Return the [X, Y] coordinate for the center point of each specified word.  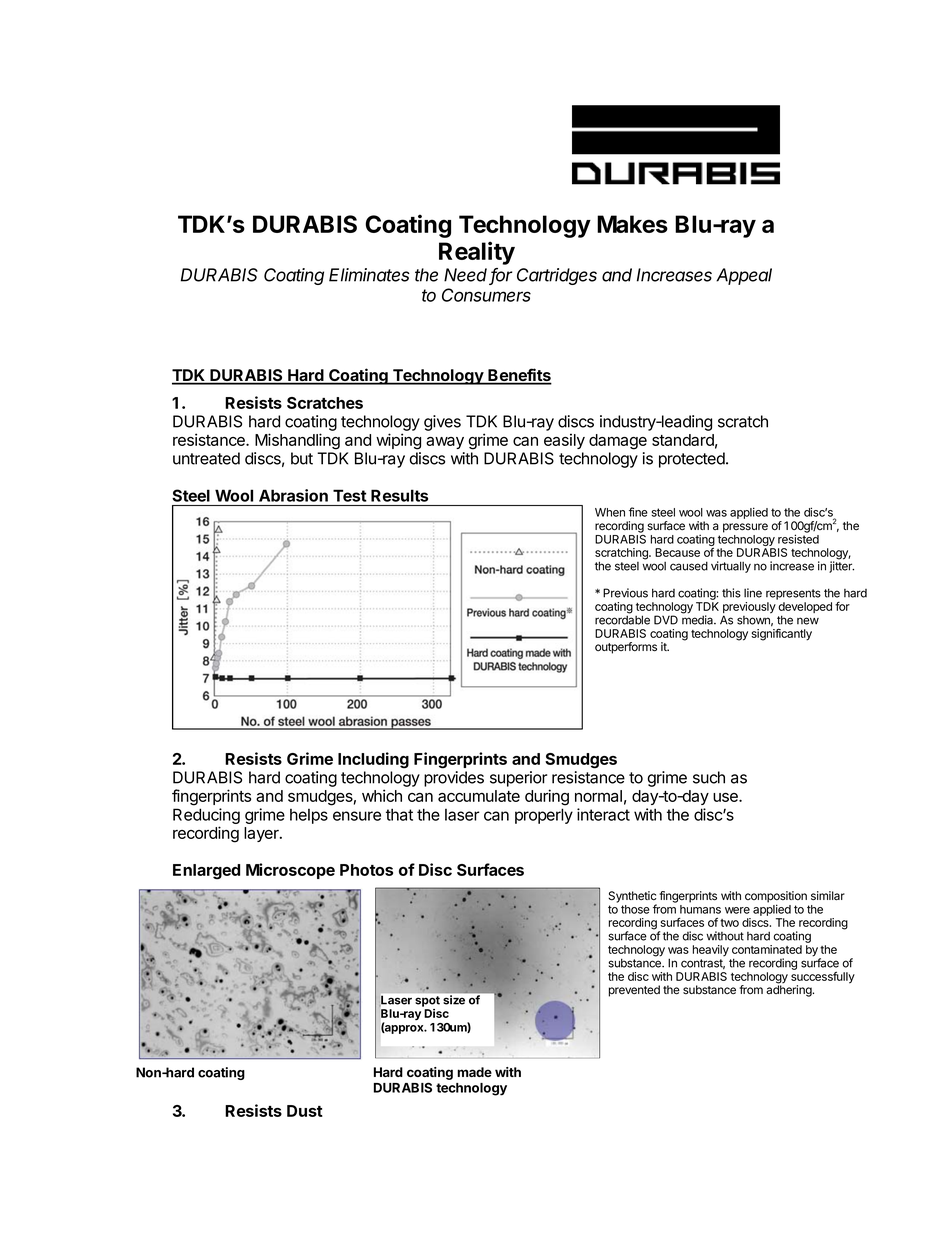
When [610, 512]
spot [427, 1001]
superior [518, 779]
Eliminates [369, 275]
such [709, 777]
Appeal [744, 276]
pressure [745, 528]
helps [309, 816]
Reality [477, 253]
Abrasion [293, 495]
